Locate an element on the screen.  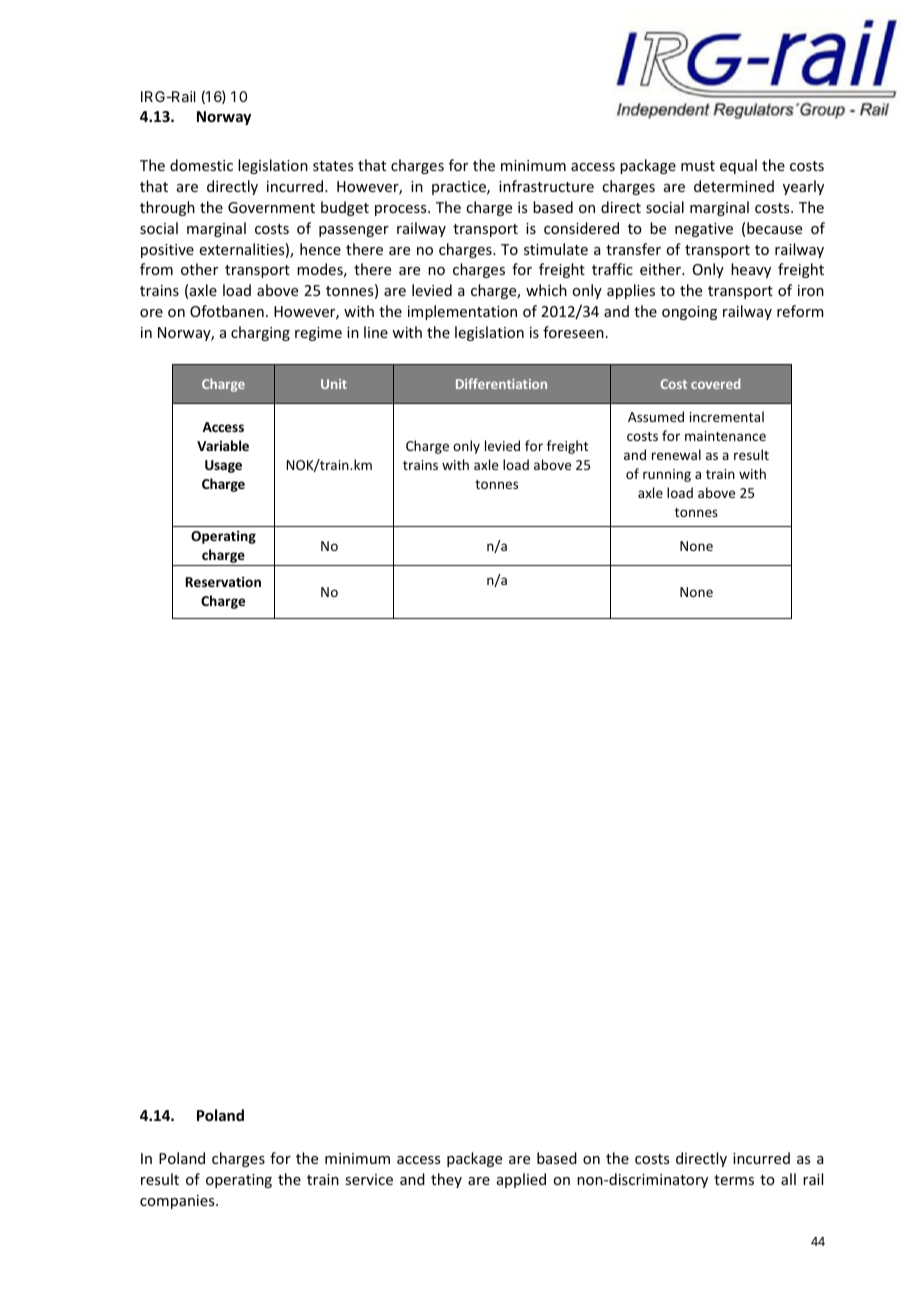
Differentiation is located at coordinates (501, 383).
